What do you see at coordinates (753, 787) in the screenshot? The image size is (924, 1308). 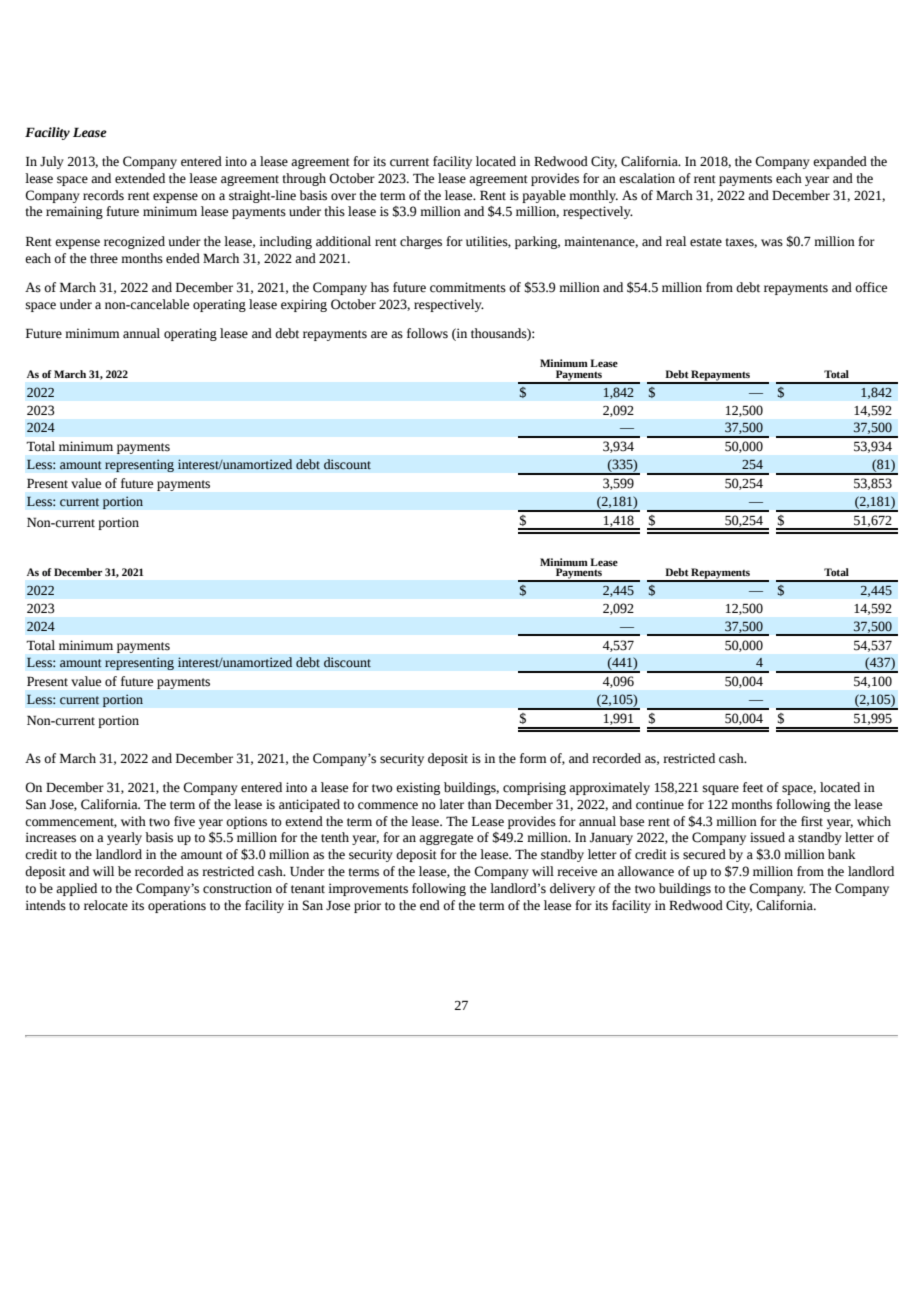 I see `feet` at bounding box center [753, 787].
